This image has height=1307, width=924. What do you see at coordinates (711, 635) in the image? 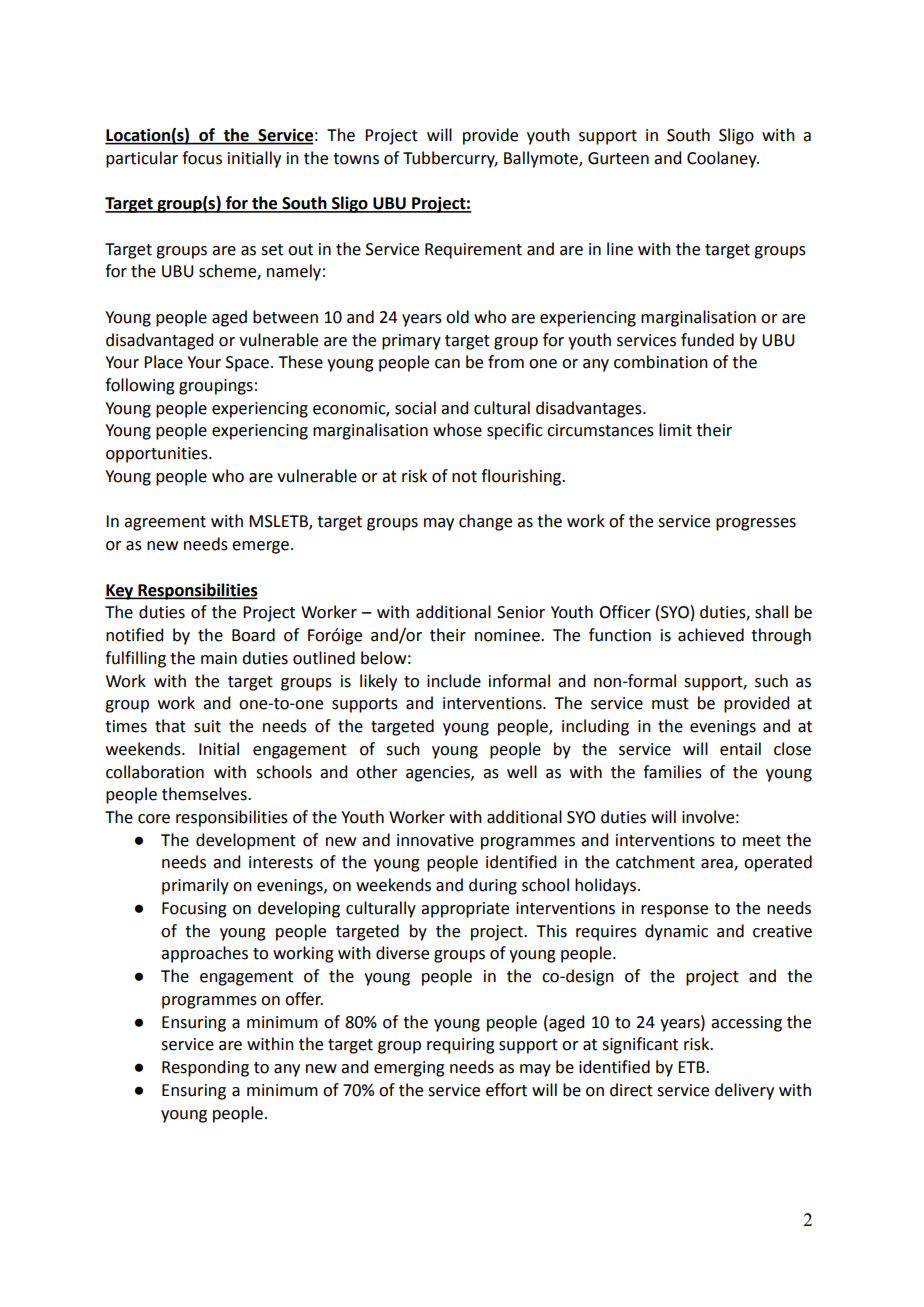
I see `achieved` at bounding box center [711, 635].
